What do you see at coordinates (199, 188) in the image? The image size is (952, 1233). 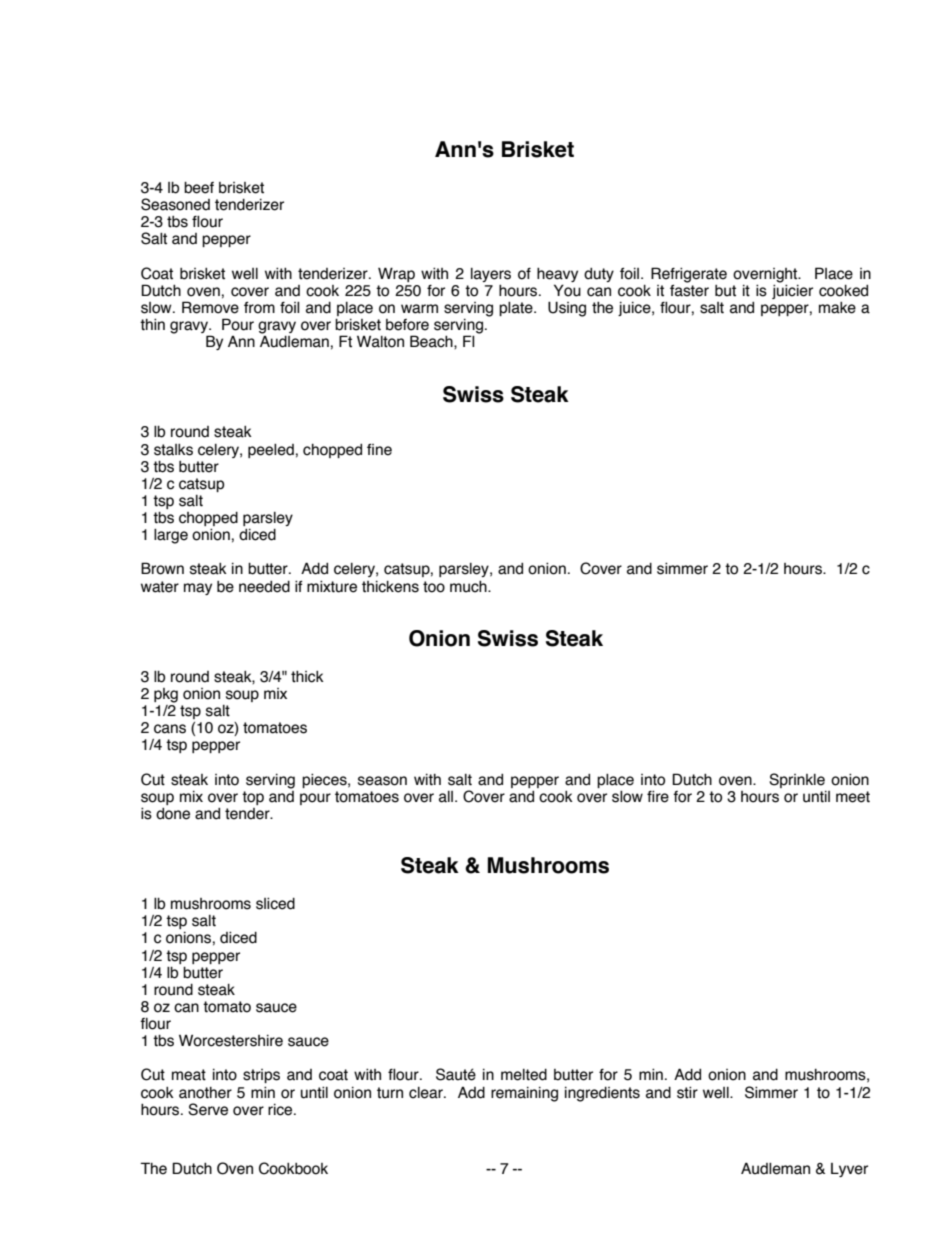 I see `beef` at bounding box center [199, 188].
